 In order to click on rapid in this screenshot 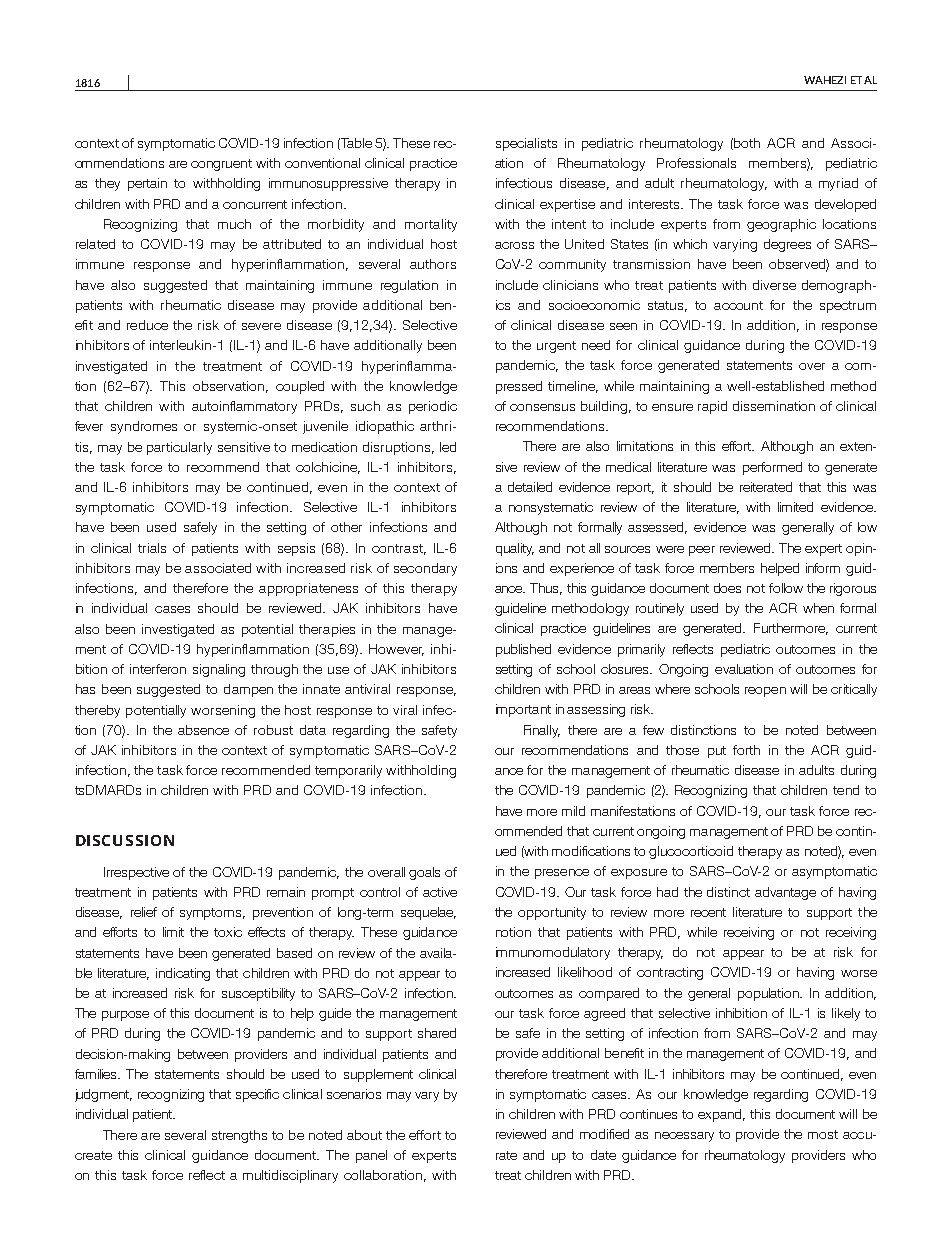, I will do `click(712, 407)`.
